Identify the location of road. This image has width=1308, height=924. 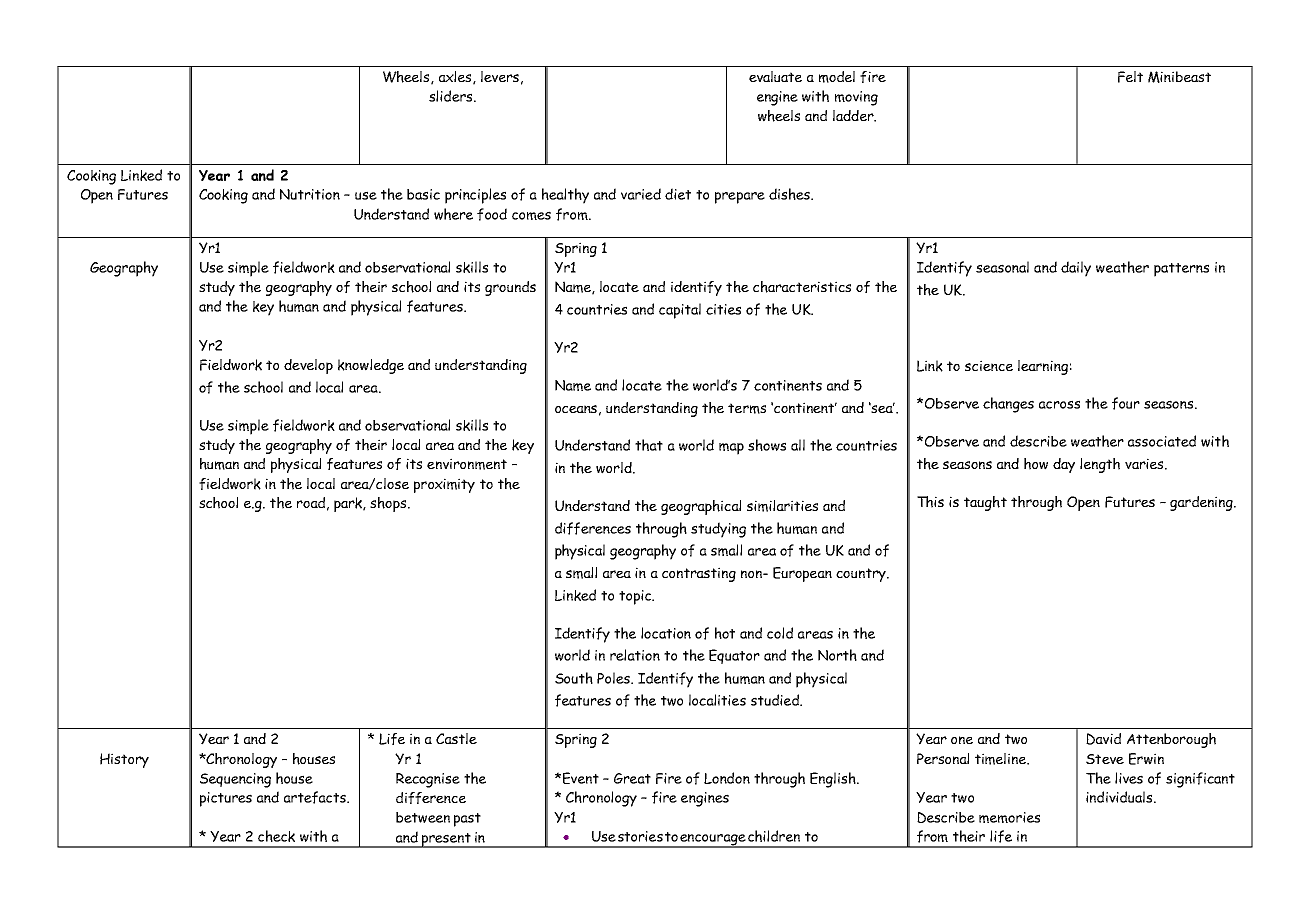
(311, 502).
